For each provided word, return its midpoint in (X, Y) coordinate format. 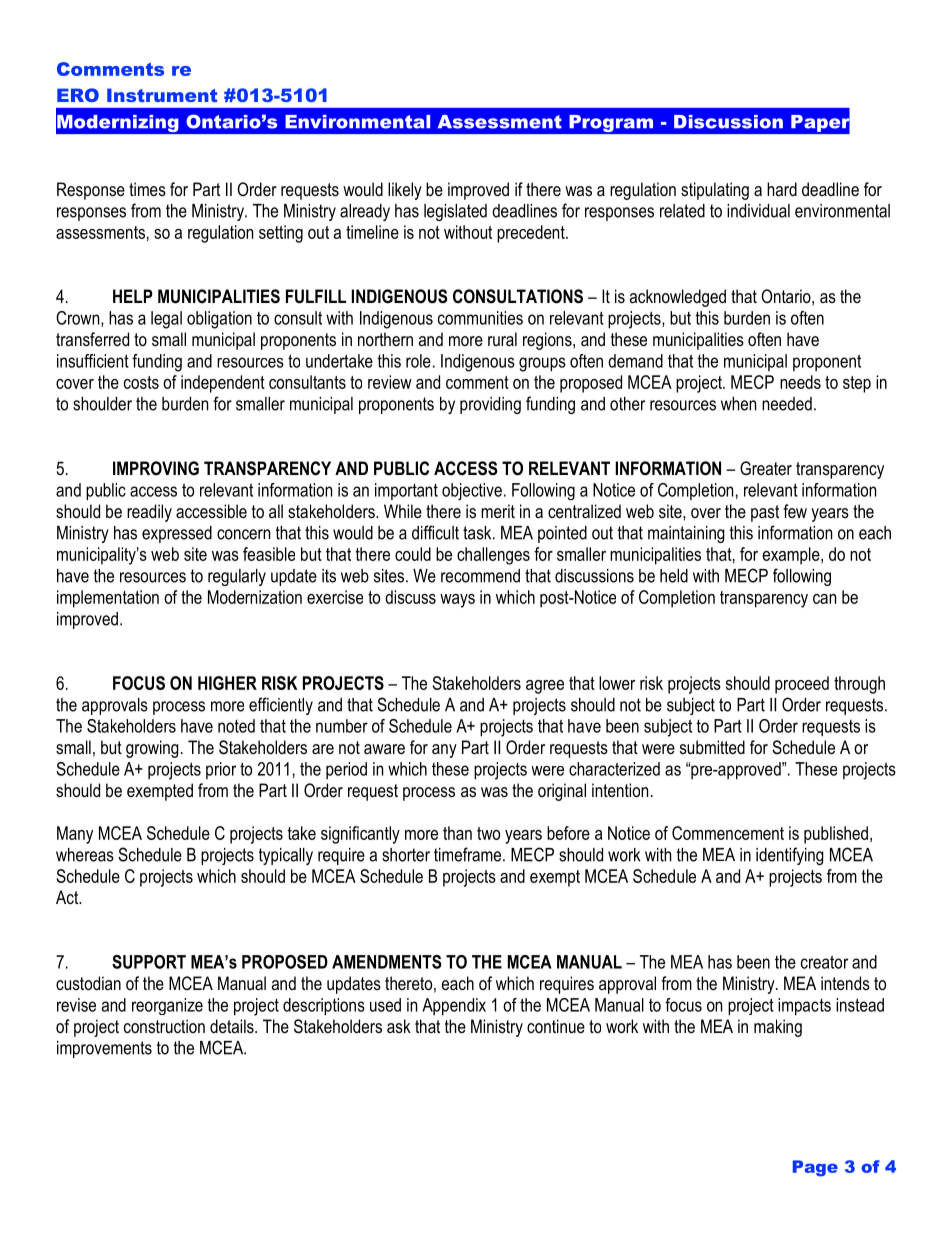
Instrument (162, 95)
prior (221, 770)
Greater (766, 468)
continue (556, 1026)
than (457, 833)
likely (405, 191)
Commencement (728, 833)
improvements (104, 1049)
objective (472, 491)
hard (782, 189)
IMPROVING (156, 468)
